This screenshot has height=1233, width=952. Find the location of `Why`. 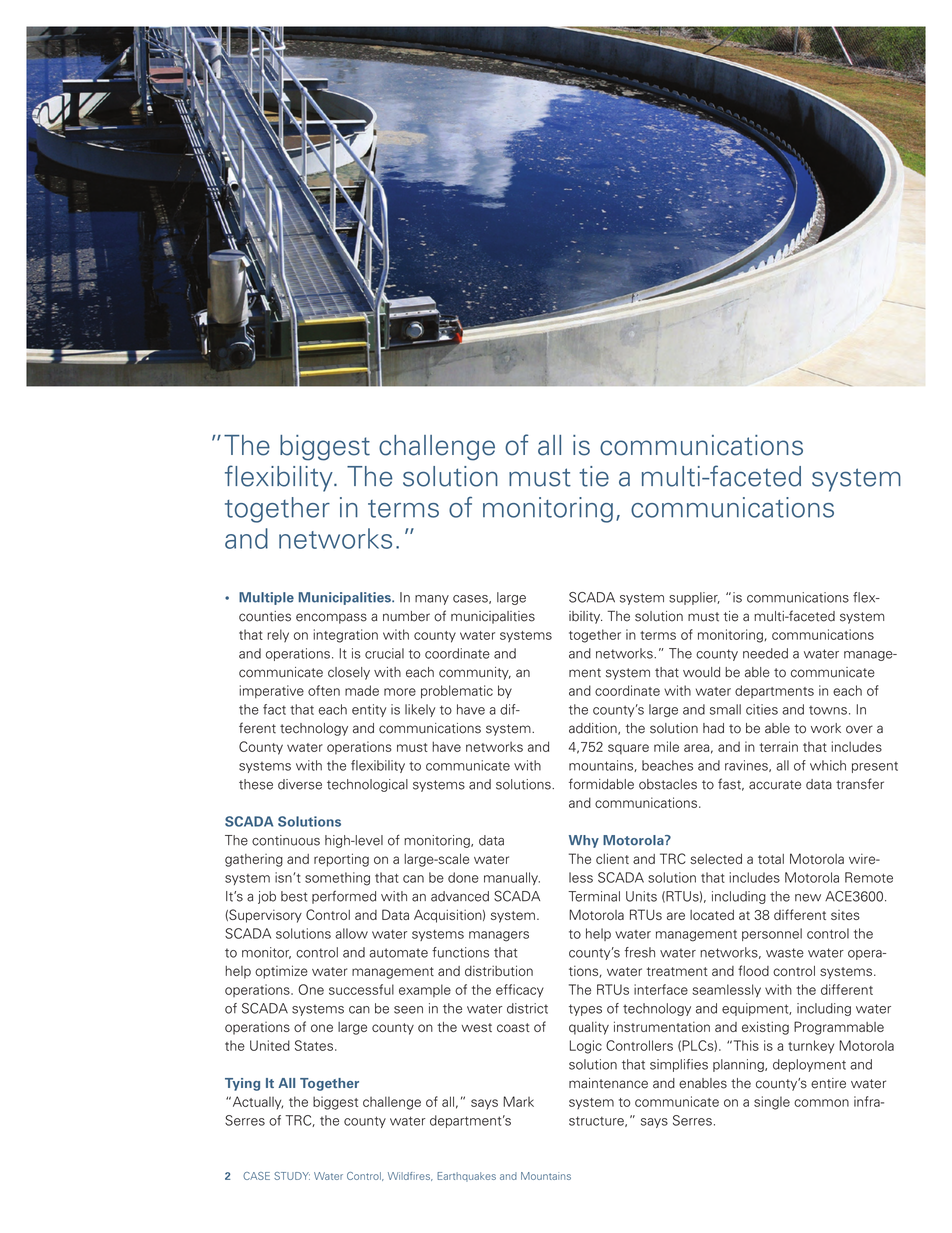

Why is located at coordinates (584, 841).
